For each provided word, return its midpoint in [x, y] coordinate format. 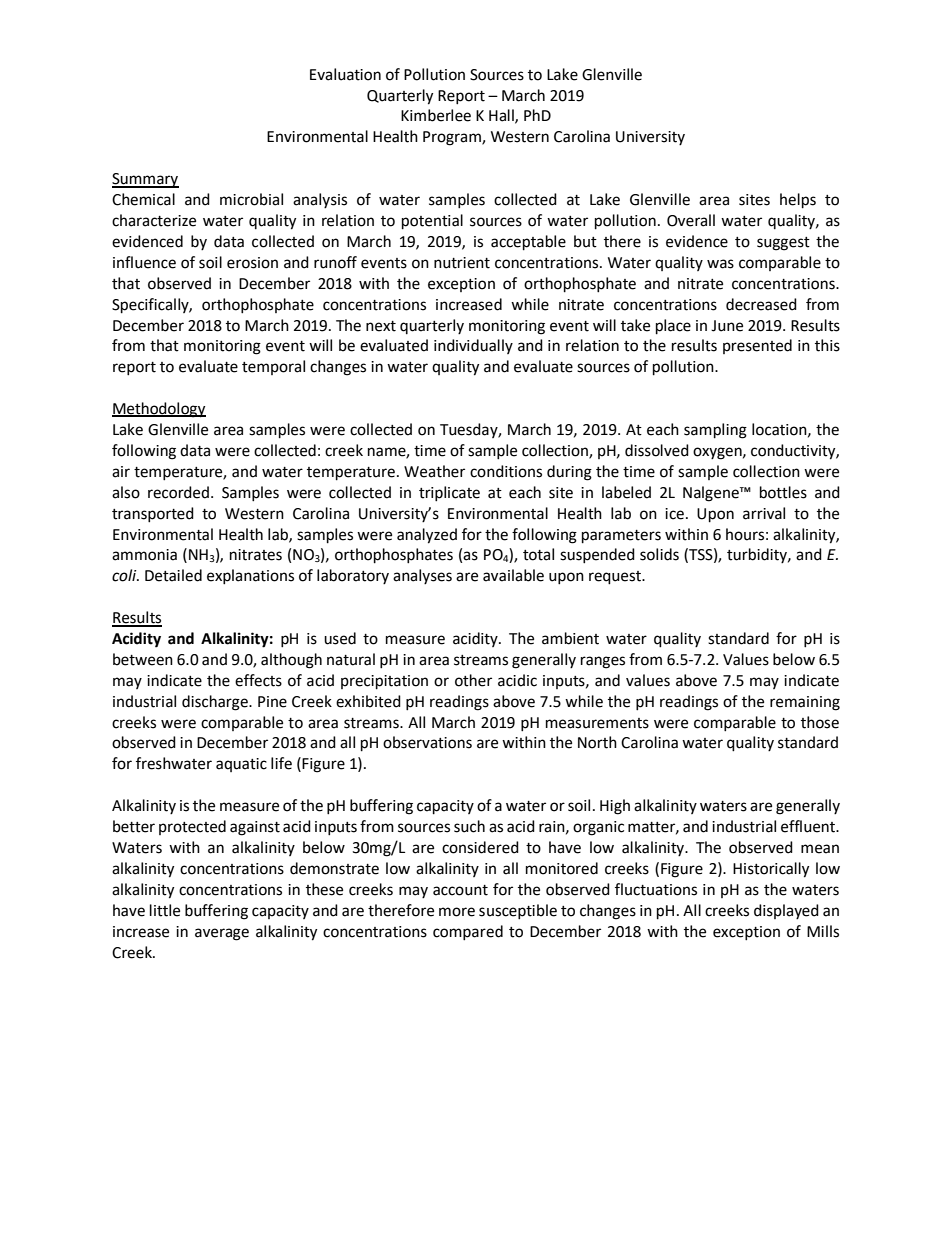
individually [473, 346]
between [143, 659]
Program [453, 138]
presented [757, 346]
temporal [273, 367]
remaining [805, 703]
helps [798, 201]
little [165, 910]
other [473, 680]
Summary [145, 180]
